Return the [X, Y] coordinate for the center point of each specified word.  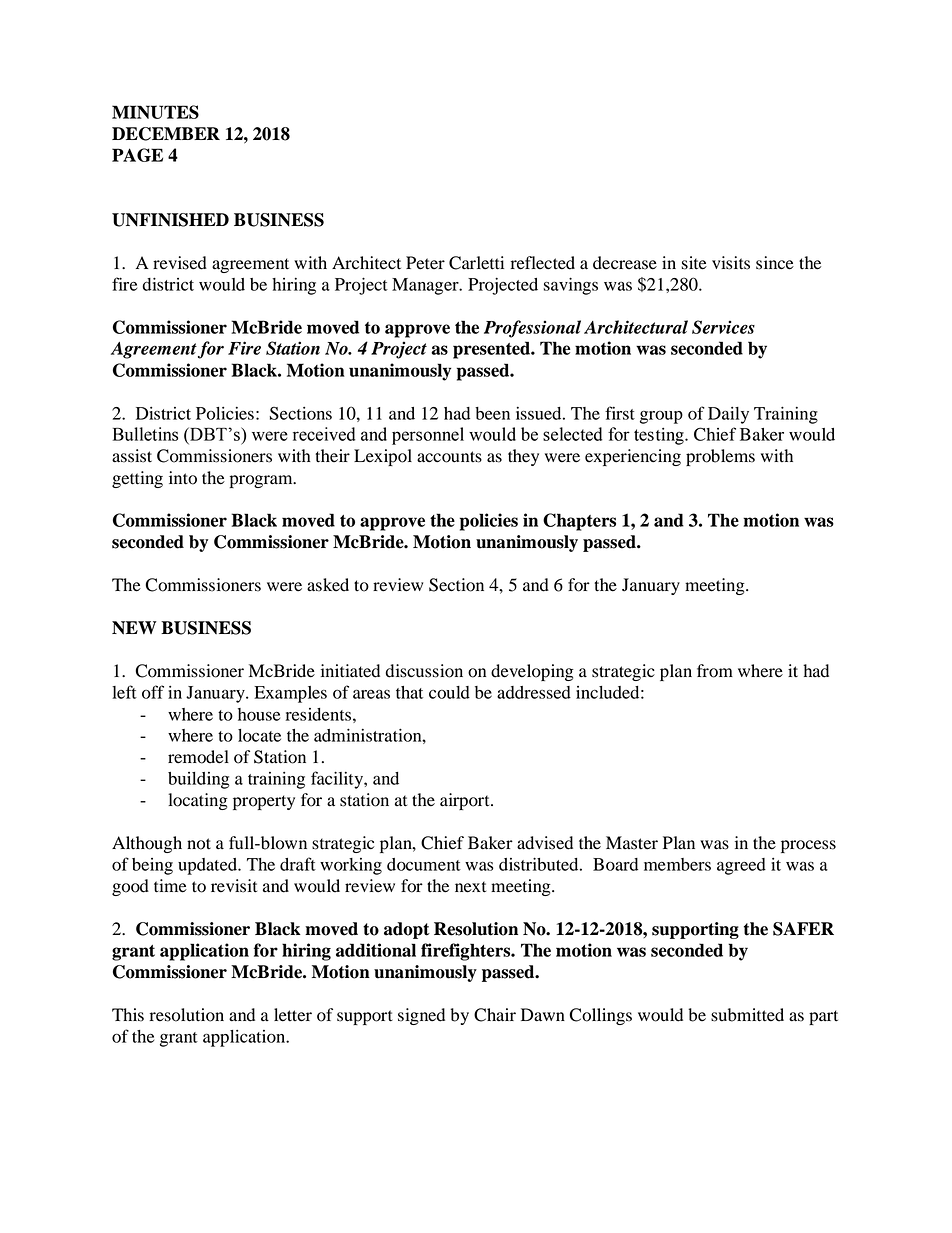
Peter [425, 263]
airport [466, 801]
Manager [426, 286]
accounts [449, 457]
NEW [134, 628]
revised [180, 263]
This [128, 1015]
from [715, 671]
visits [731, 263]
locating [198, 801]
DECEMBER [166, 134]
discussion [424, 671]
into [183, 478]
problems [720, 457]
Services [723, 327]
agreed [741, 866]
